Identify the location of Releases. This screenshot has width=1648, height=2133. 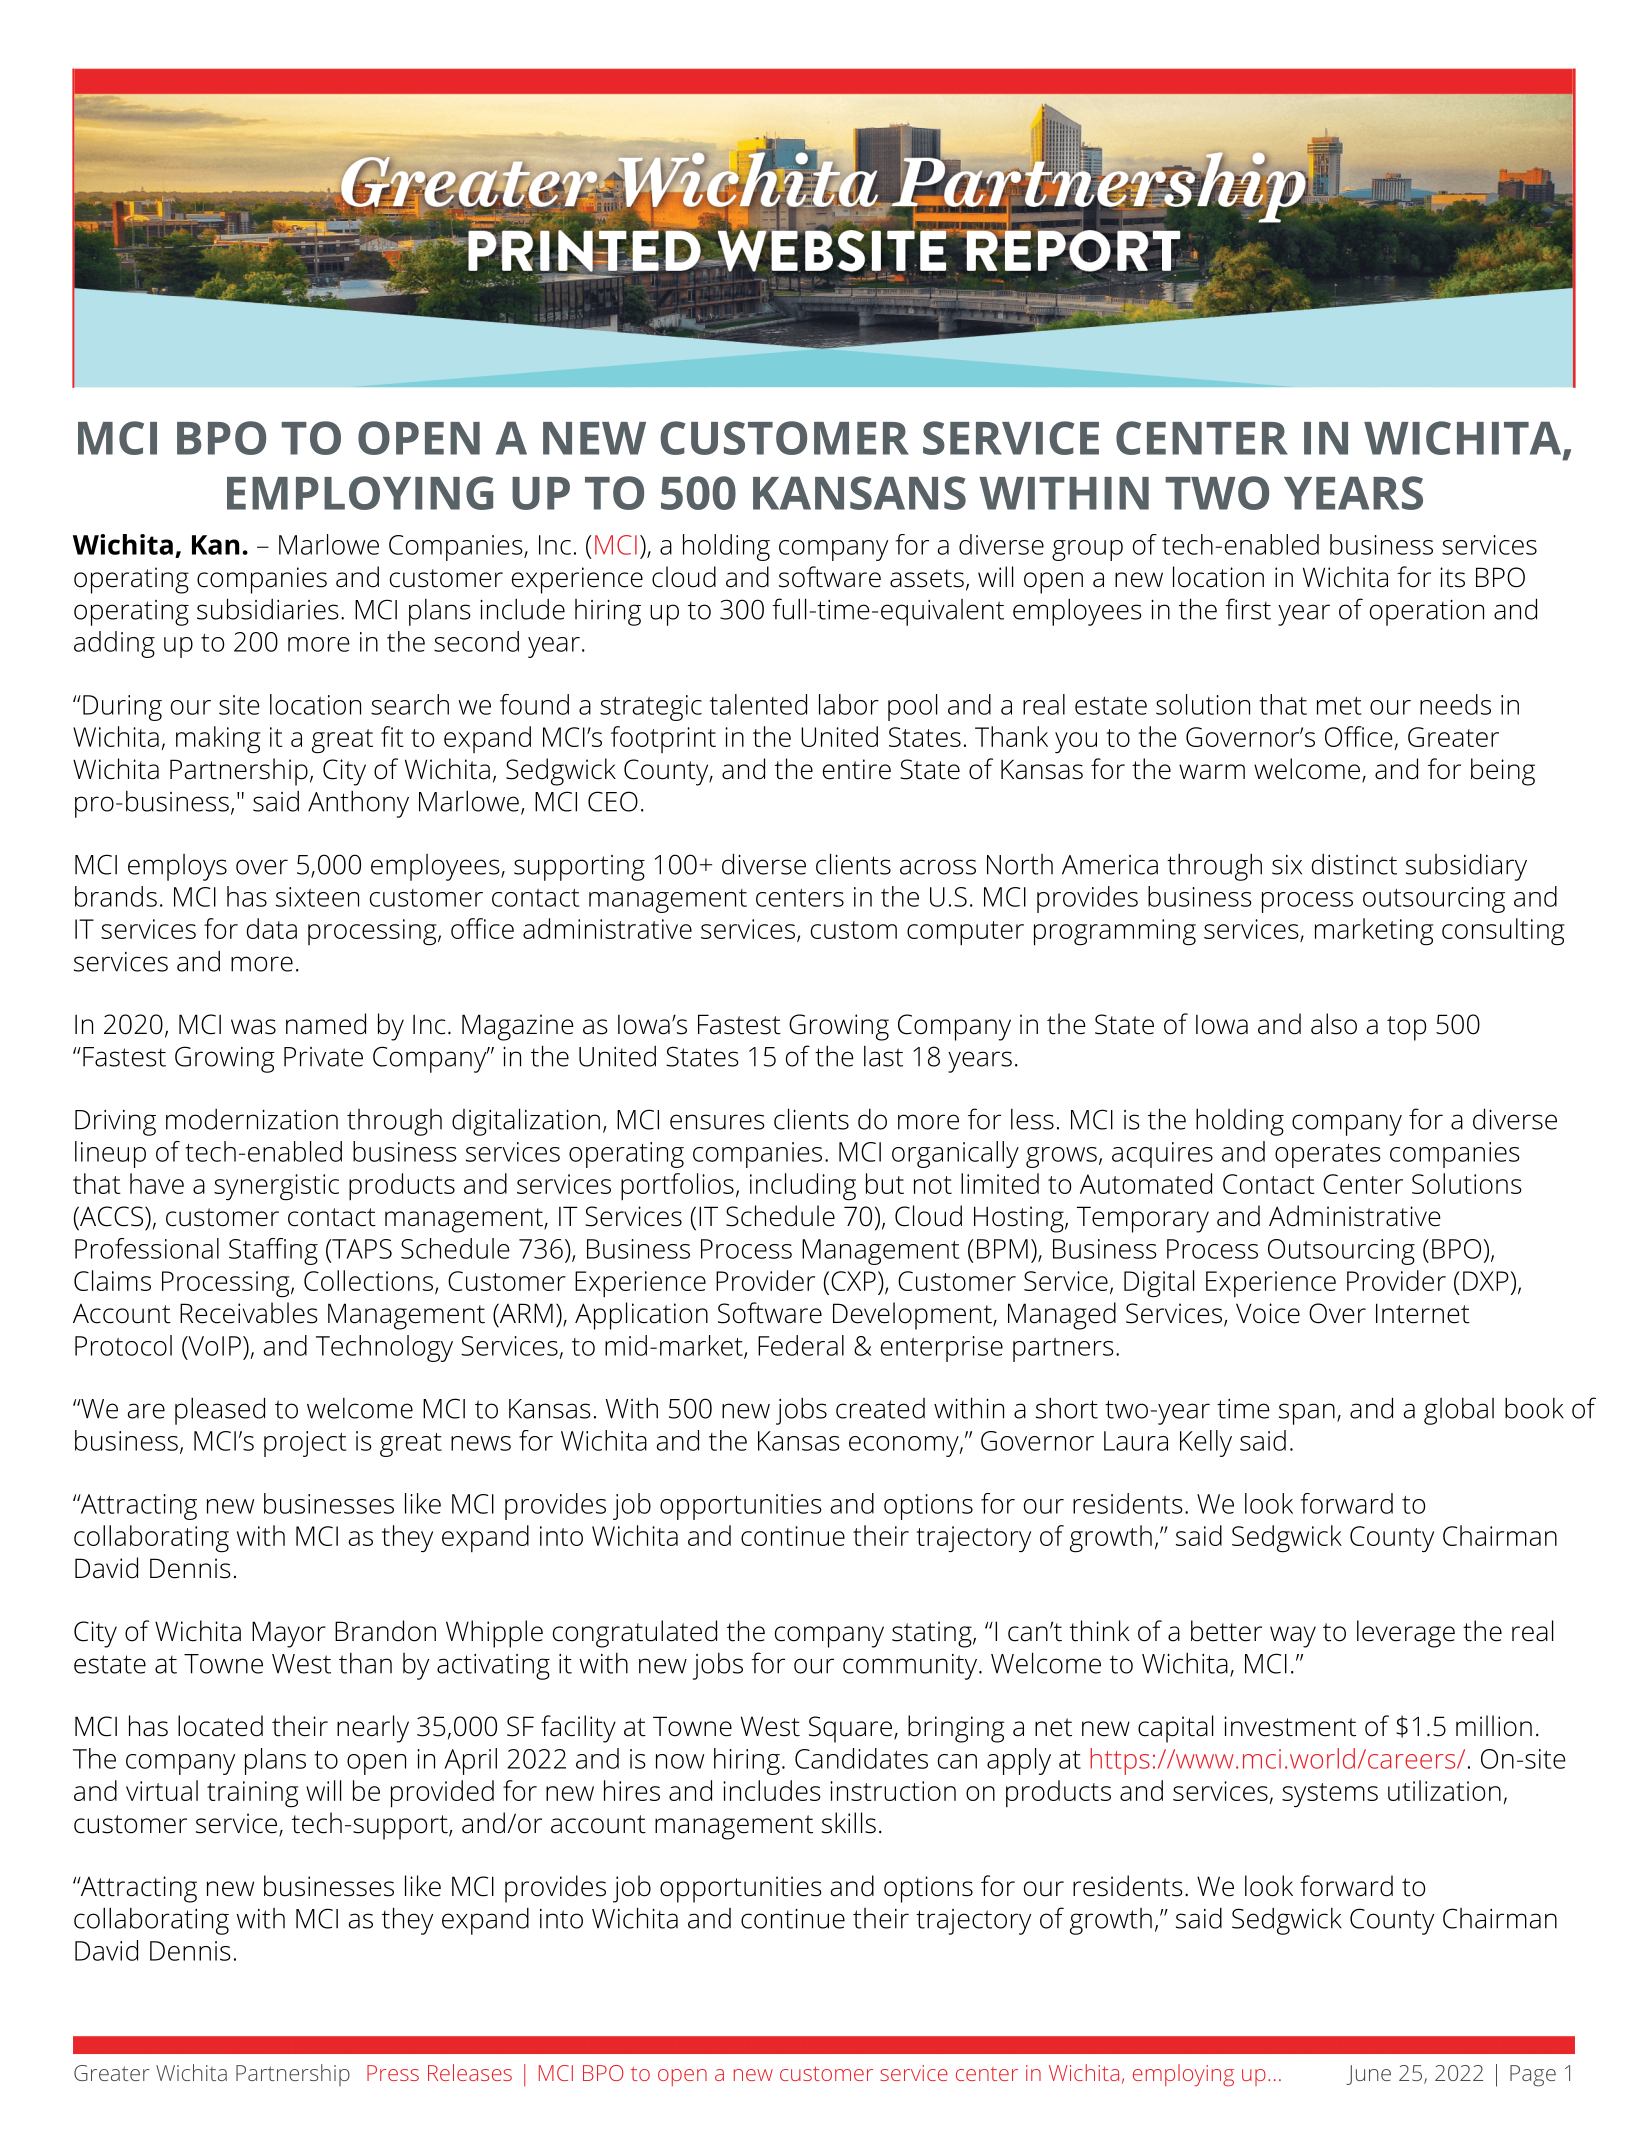
(470, 2072).
